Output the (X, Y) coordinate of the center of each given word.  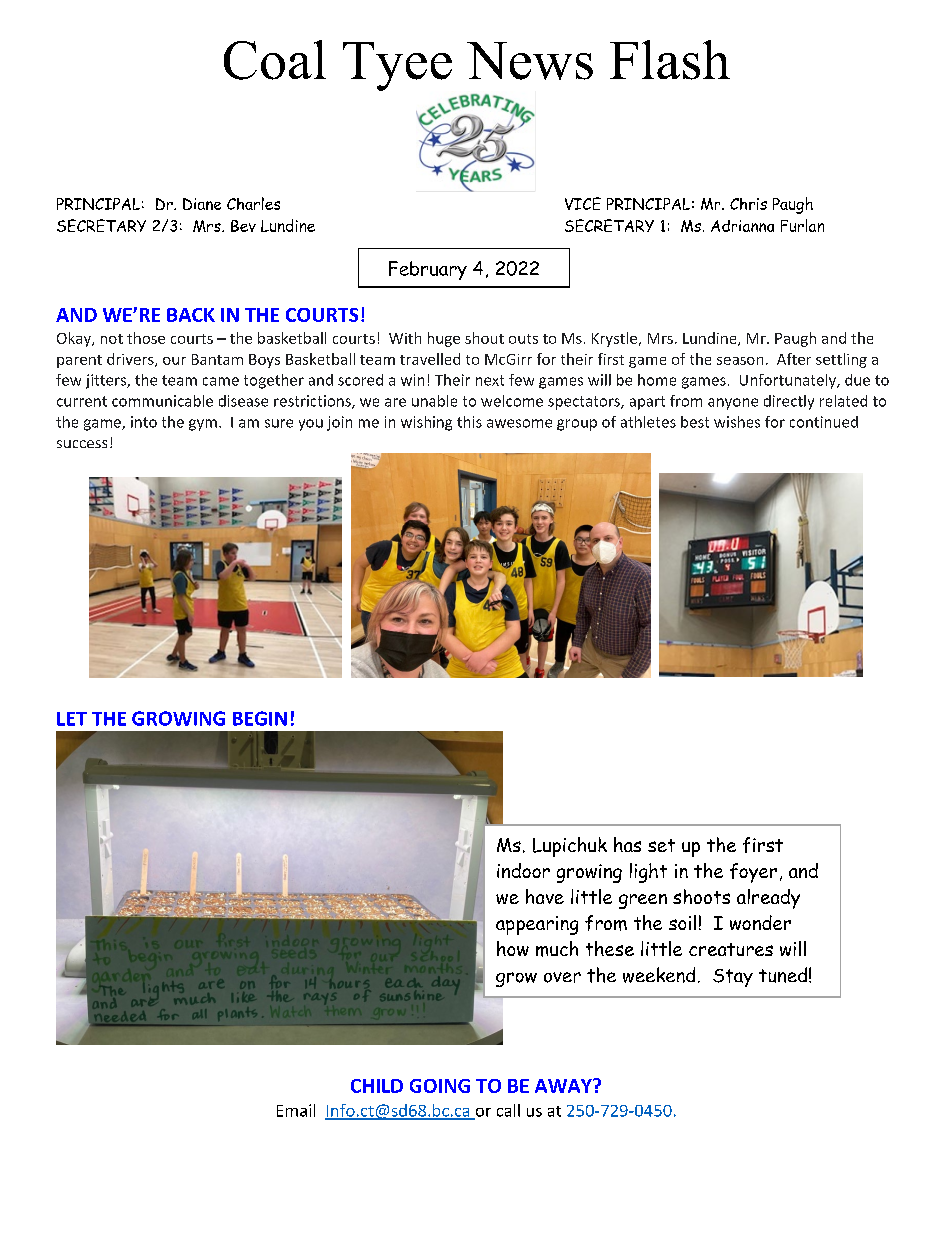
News (530, 61)
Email (296, 1110)
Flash (670, 60)
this (469, 422)
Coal (275, 60)
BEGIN (260, 718)
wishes (737, 422)
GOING (440, 1086)
